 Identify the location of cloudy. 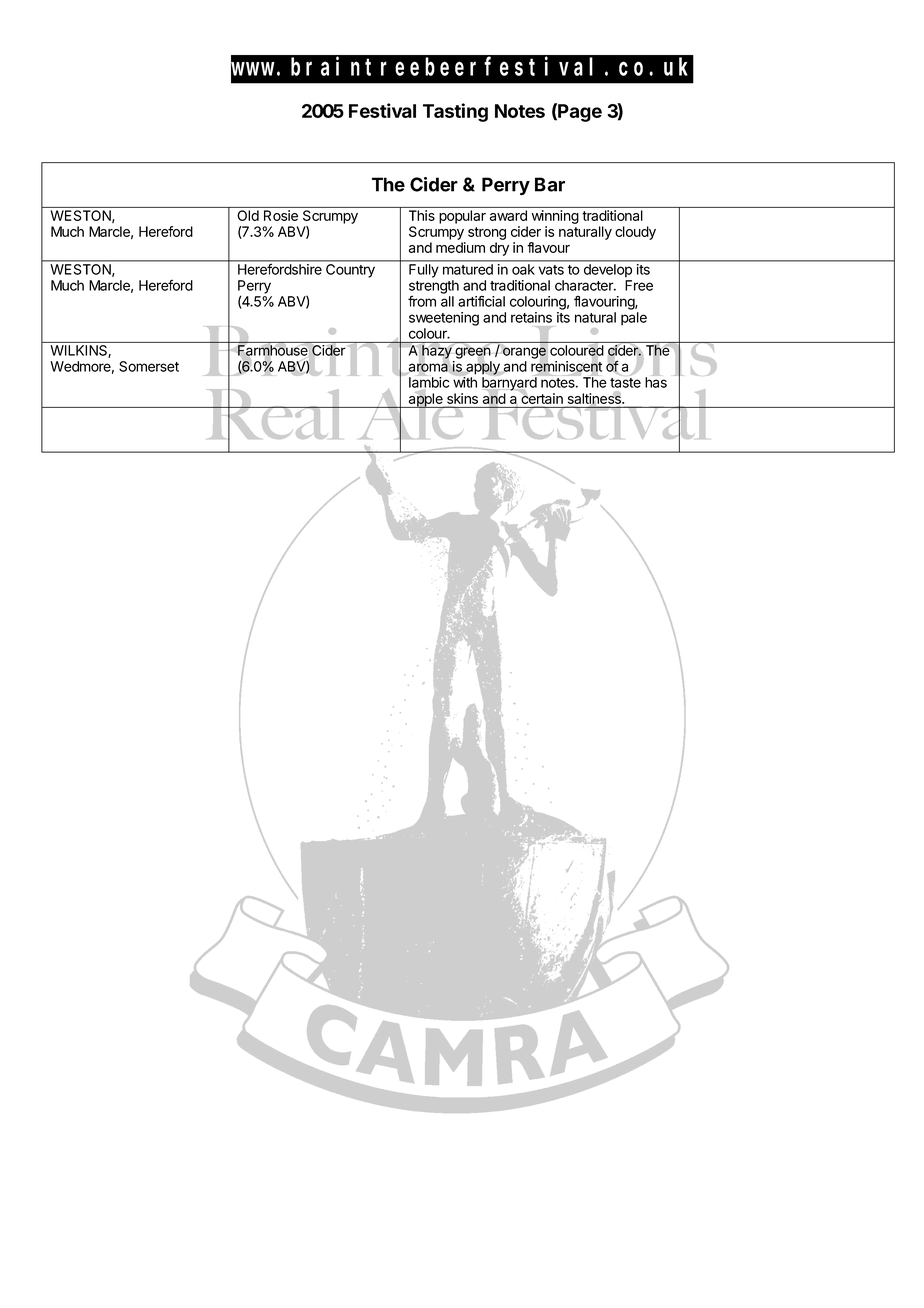
(635, 233).
